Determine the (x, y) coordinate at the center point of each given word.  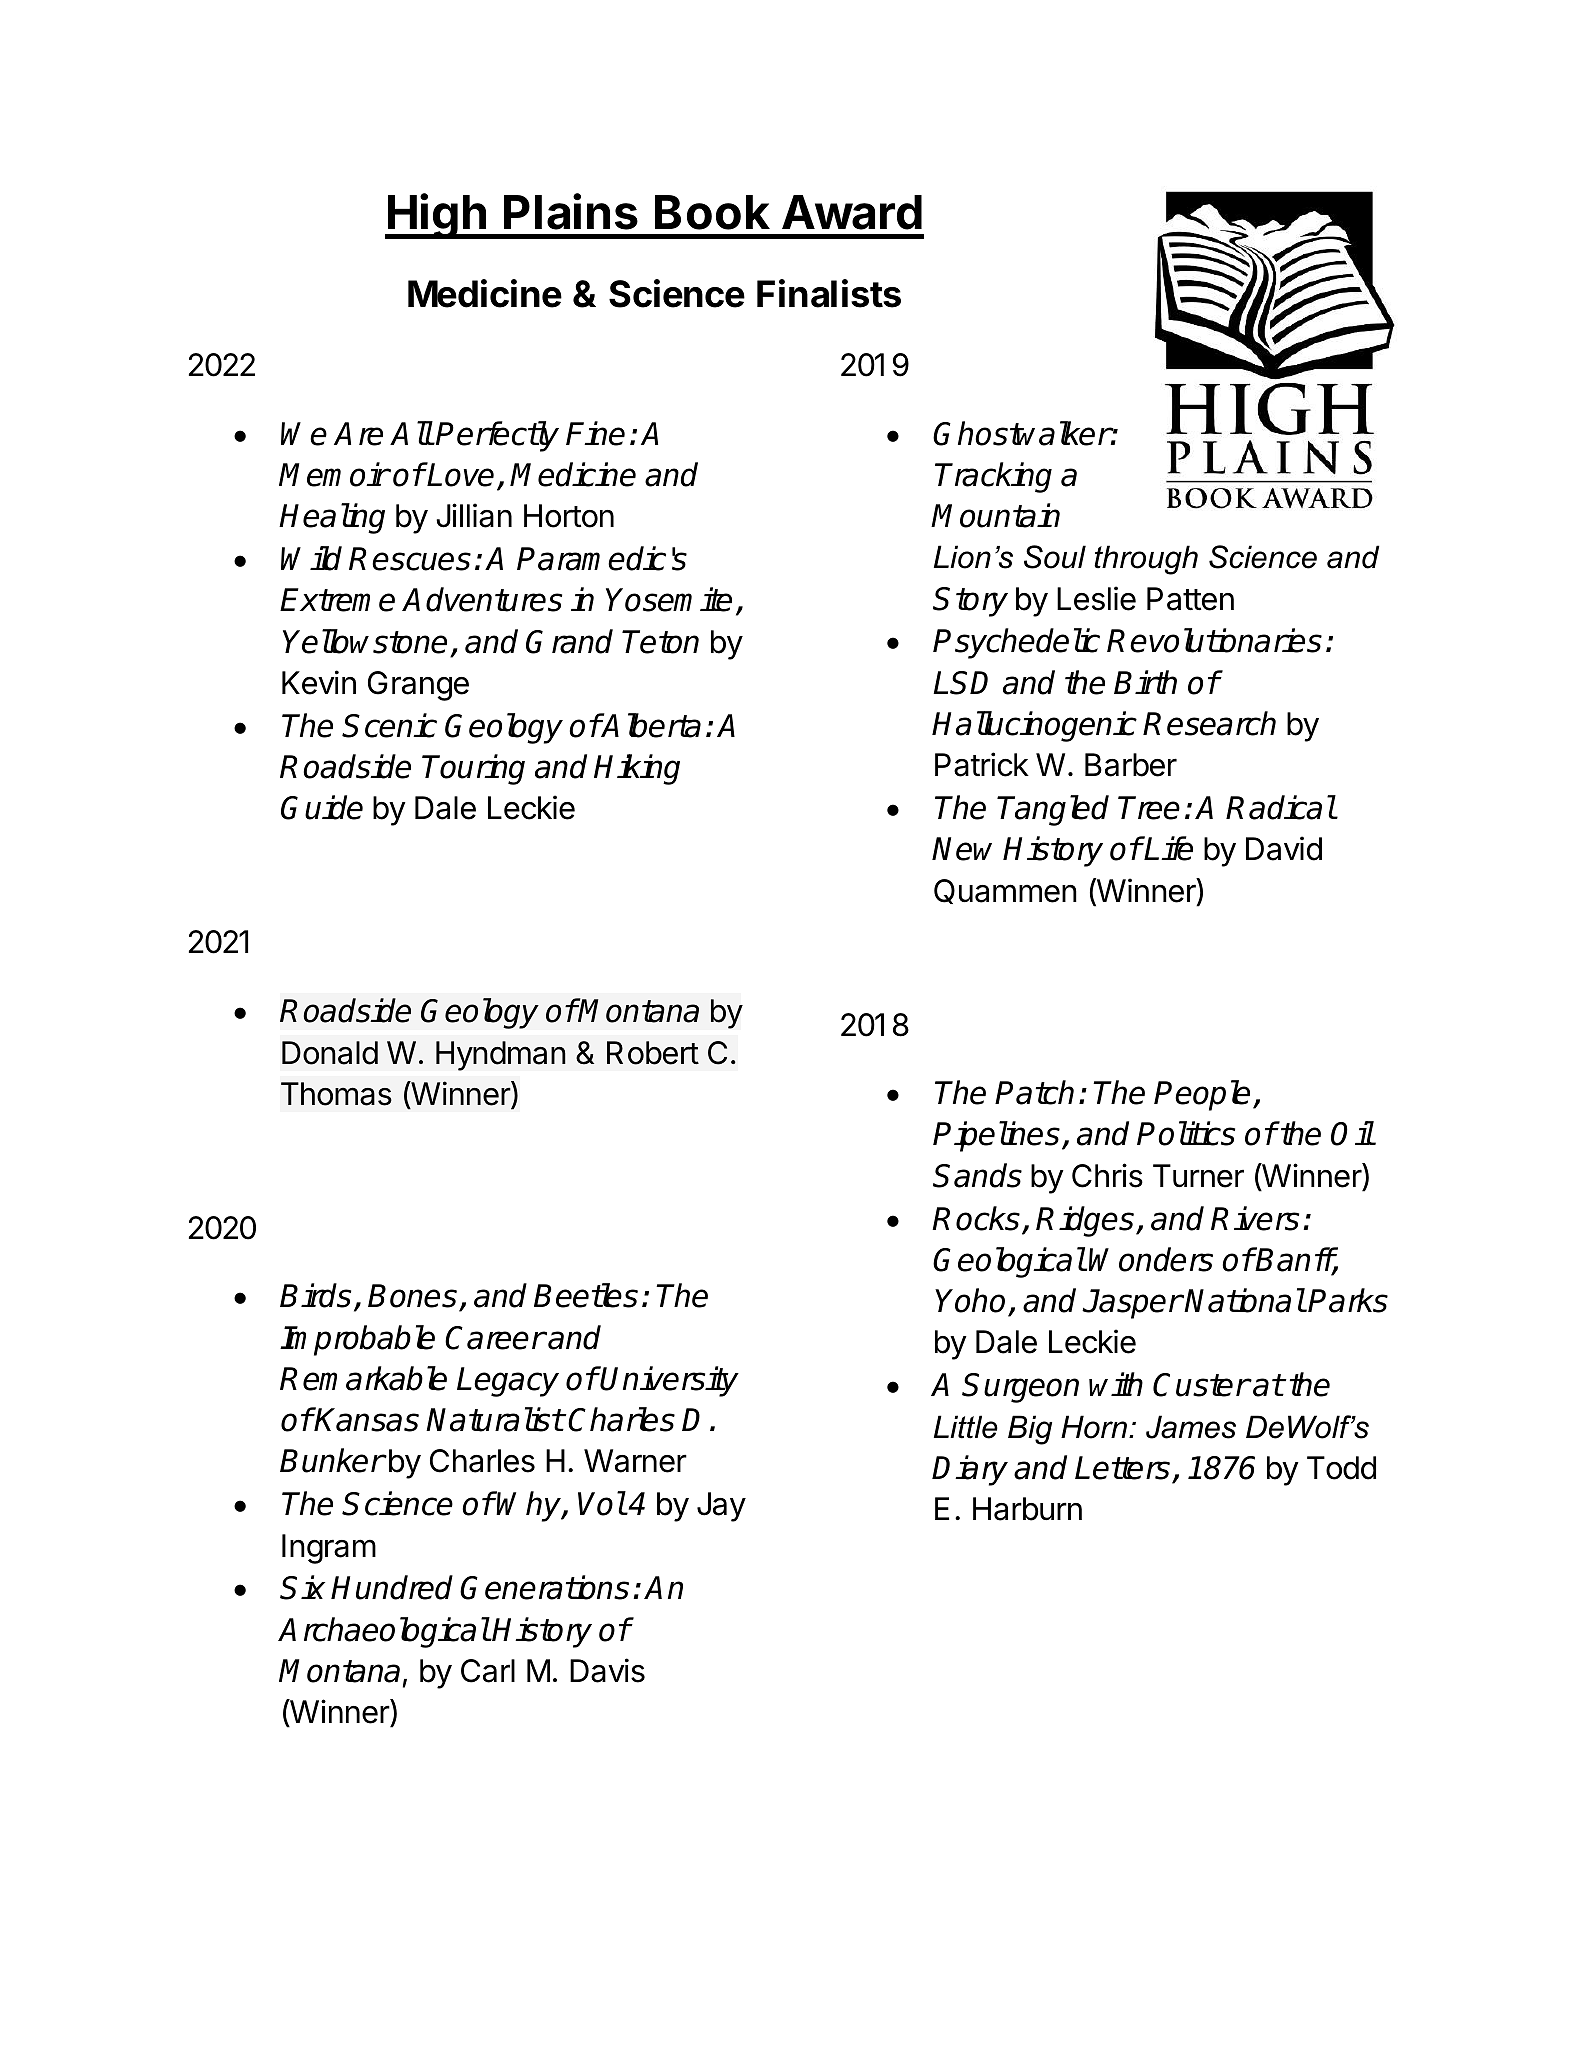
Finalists (829, 293)
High (437, 216)
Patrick (982, 764)
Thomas (336, 1094)
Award (852, 212)
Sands (977, 1175)
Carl (488, 1671)
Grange (418, 686)
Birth (1145, 682)
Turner (1198, 1176)
